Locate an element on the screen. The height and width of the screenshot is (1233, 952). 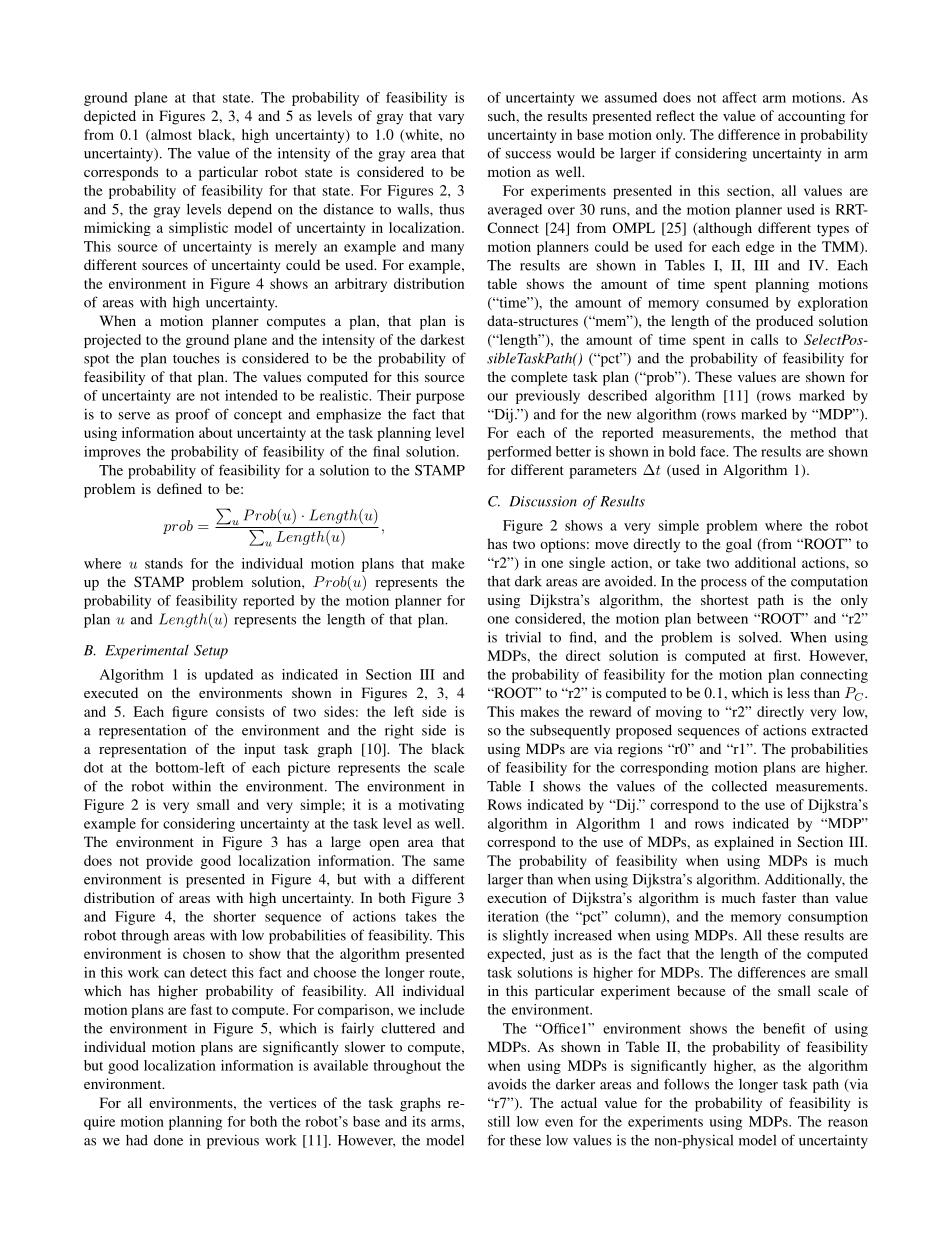
vary is located at coordinates (451, 119).
